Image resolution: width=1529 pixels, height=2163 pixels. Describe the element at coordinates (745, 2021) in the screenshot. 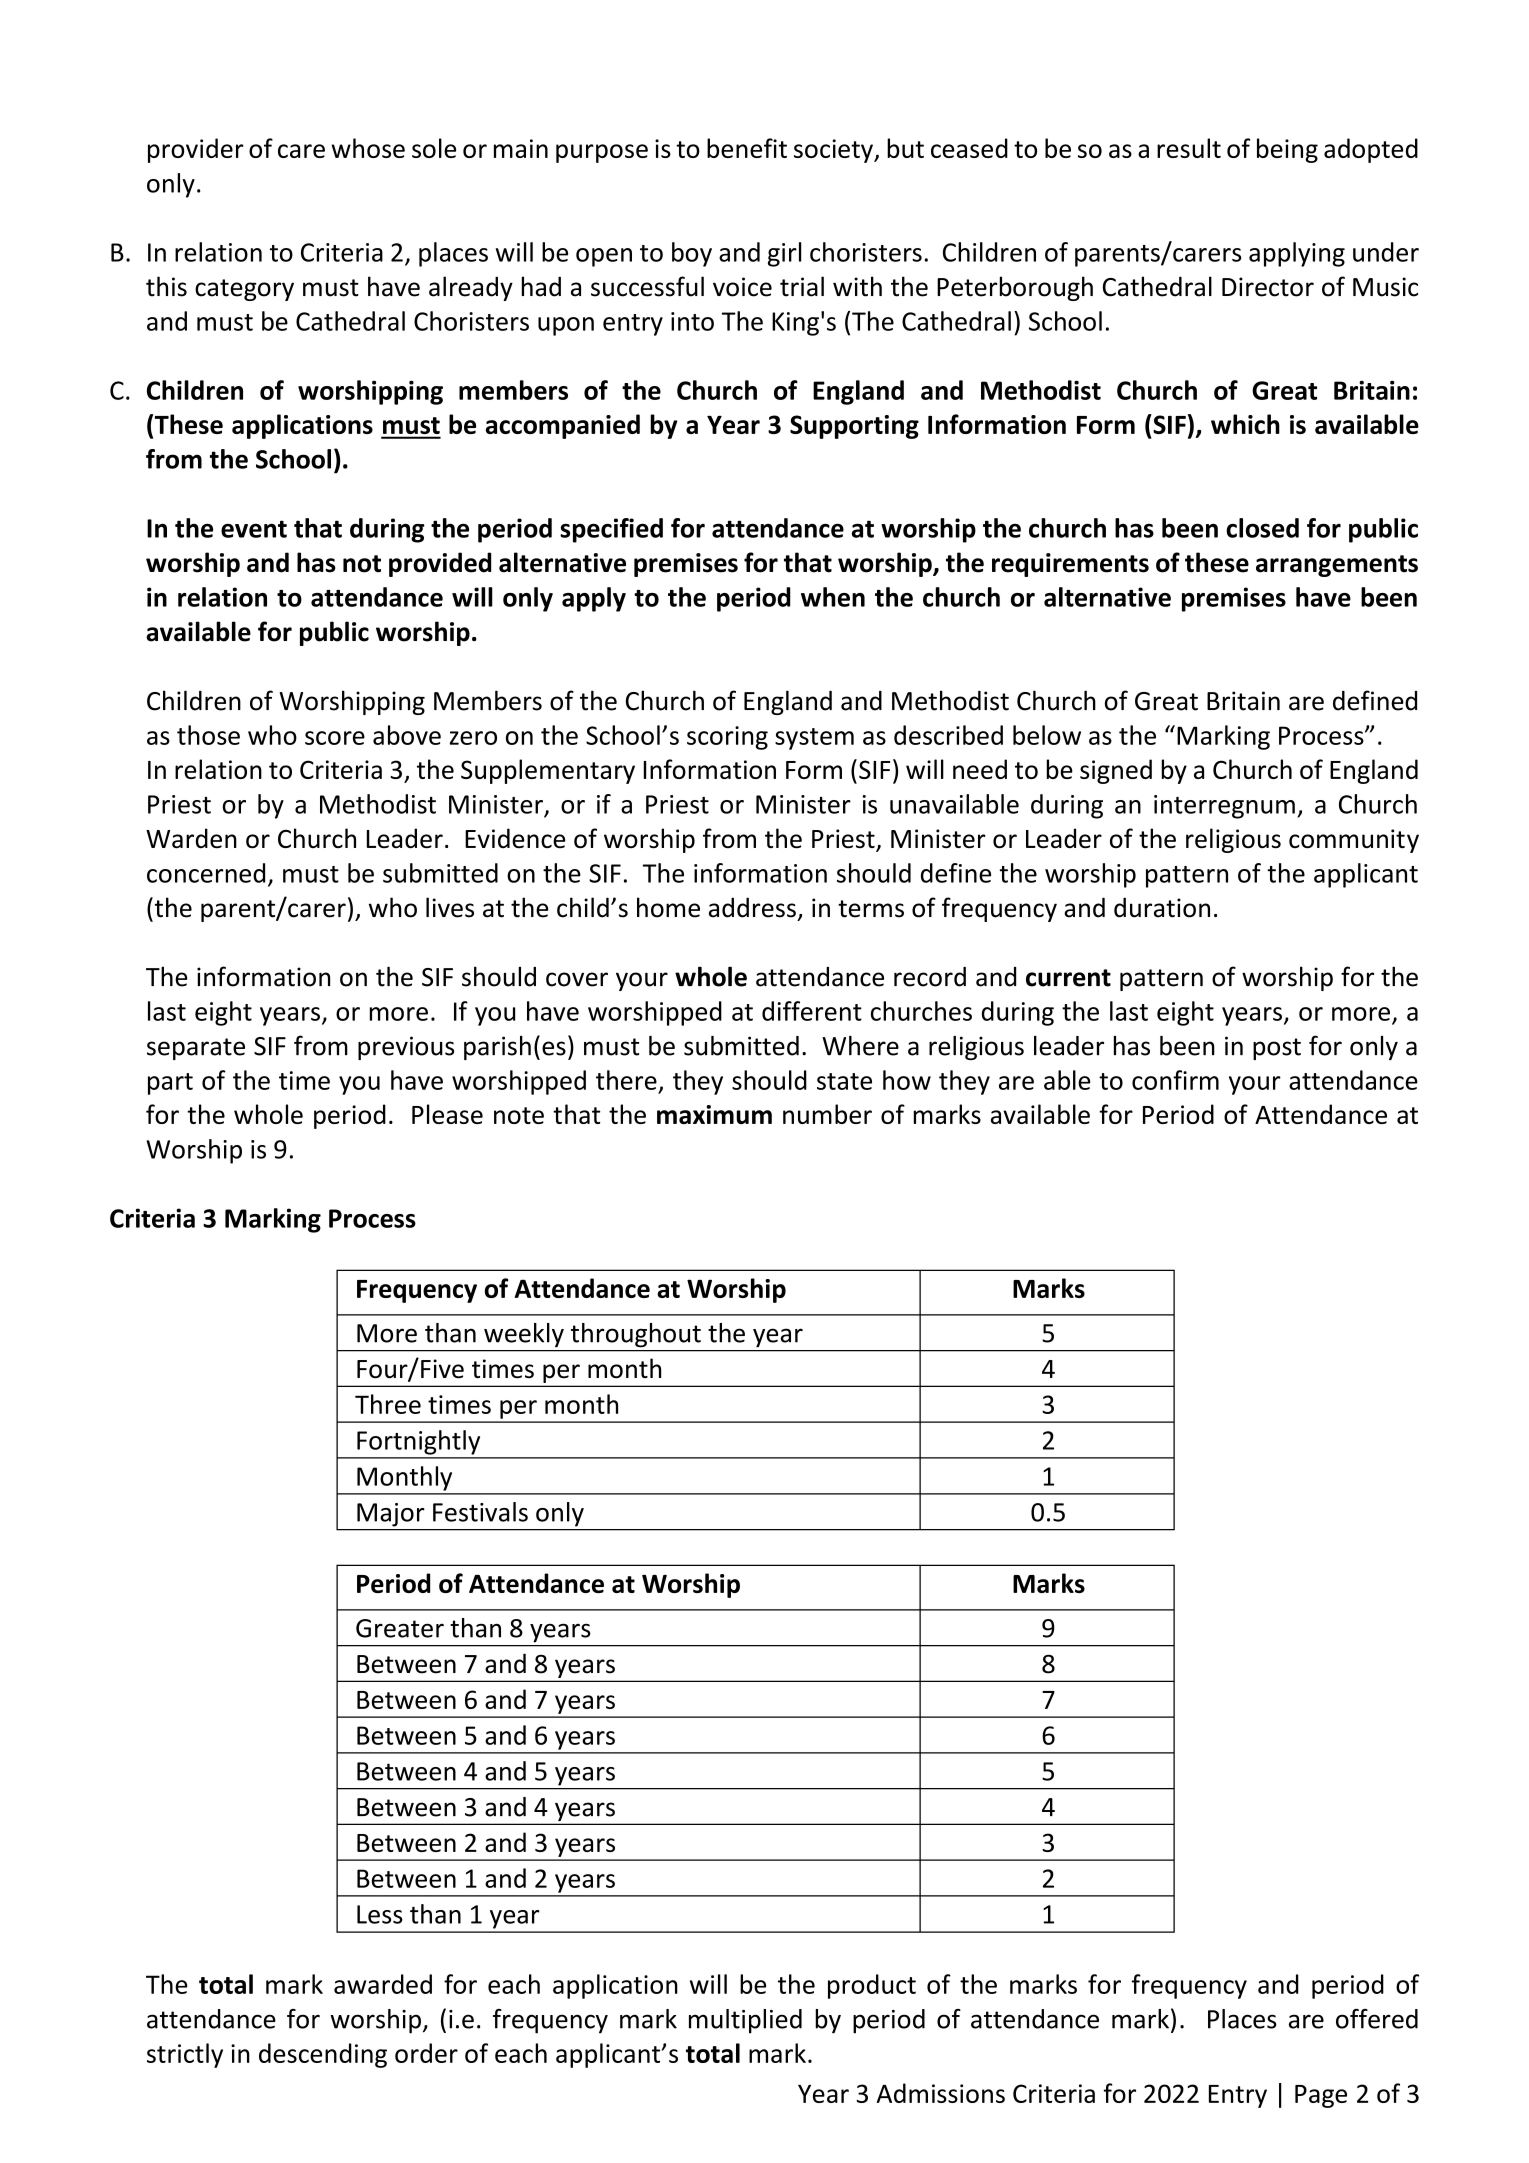

I see `multiplied` at that location.
